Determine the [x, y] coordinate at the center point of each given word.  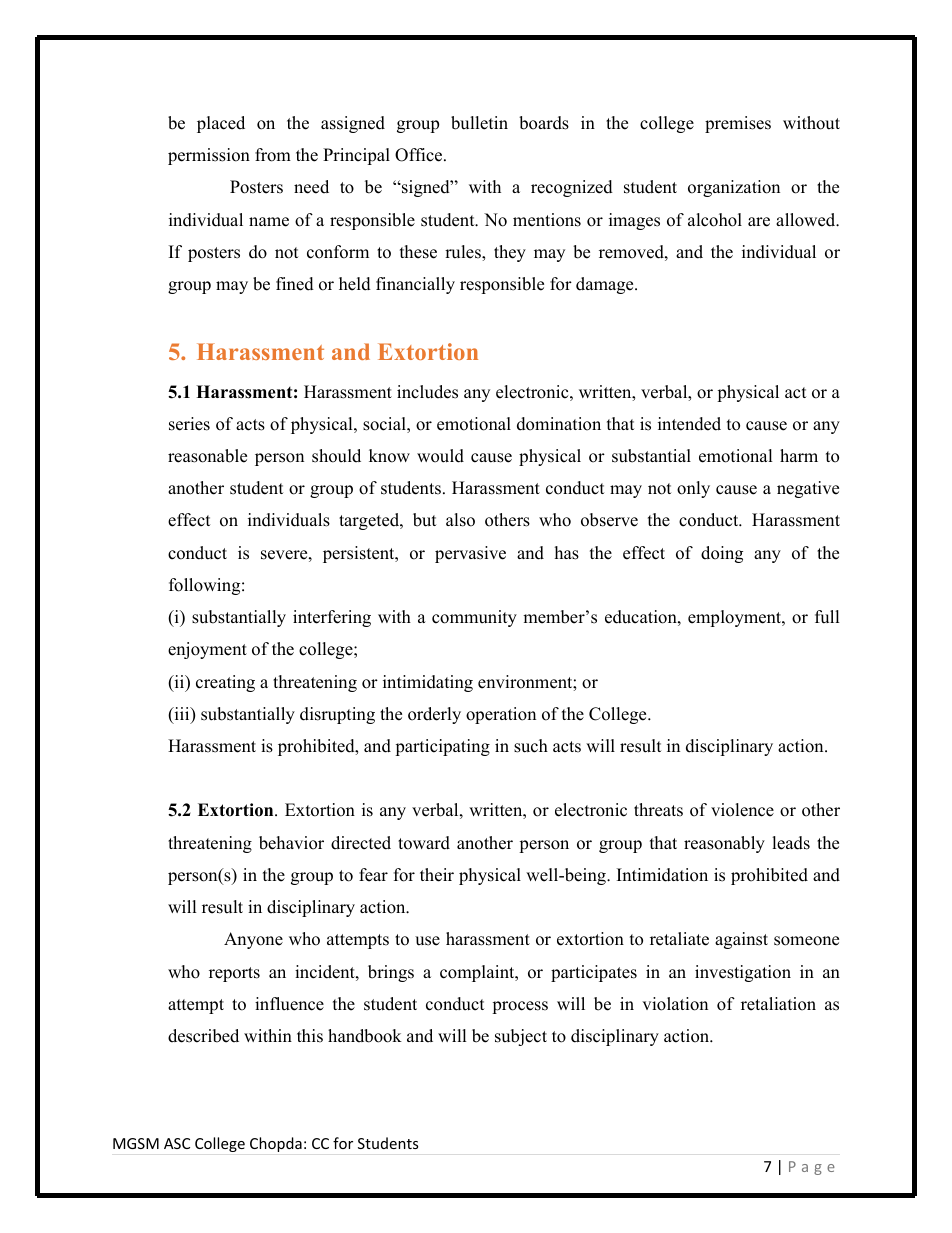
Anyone [253, 940]
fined [295, 284]
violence [742, 810]
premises [738, 124]
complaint [478, 973]
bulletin [479, 123]
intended [689, 424]
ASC [177, 1143]
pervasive [470, 554]
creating [225, 683]
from [273, 155]
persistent [360, 554]
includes [427, 392]
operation [501, 715]
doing [722, 554]
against [741, 940]
